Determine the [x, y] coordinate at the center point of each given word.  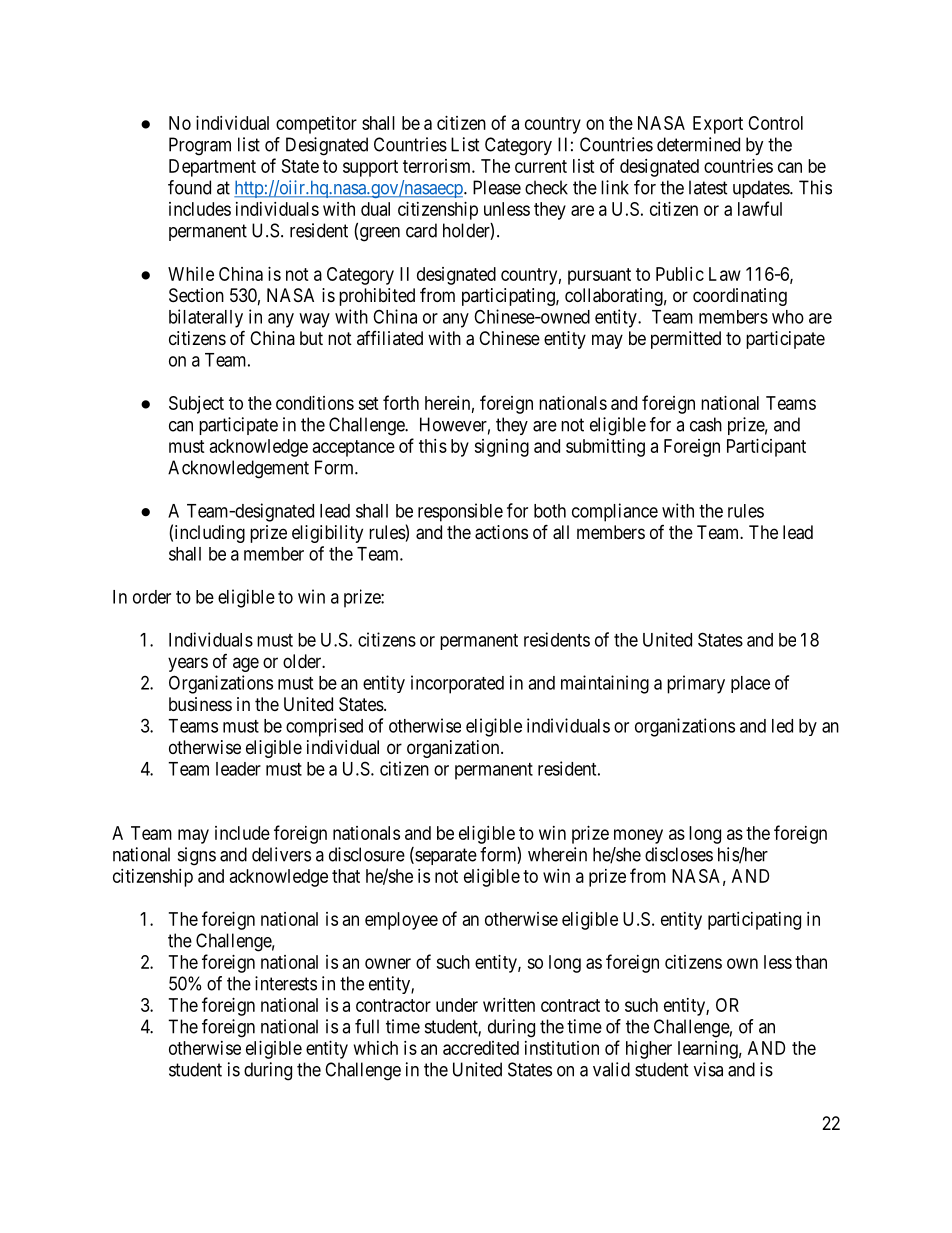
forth [401, 402]
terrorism [438, 166]
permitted [686, 340]
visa [708, 1069]
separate [445, 856]
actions [501, 532]
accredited [481, 1048]
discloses [679, 854]
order [152, 597]
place [750, 684]
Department [212, 168]
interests [286, 983]
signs [197, 856]
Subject [196, 405]
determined [698, 144]
